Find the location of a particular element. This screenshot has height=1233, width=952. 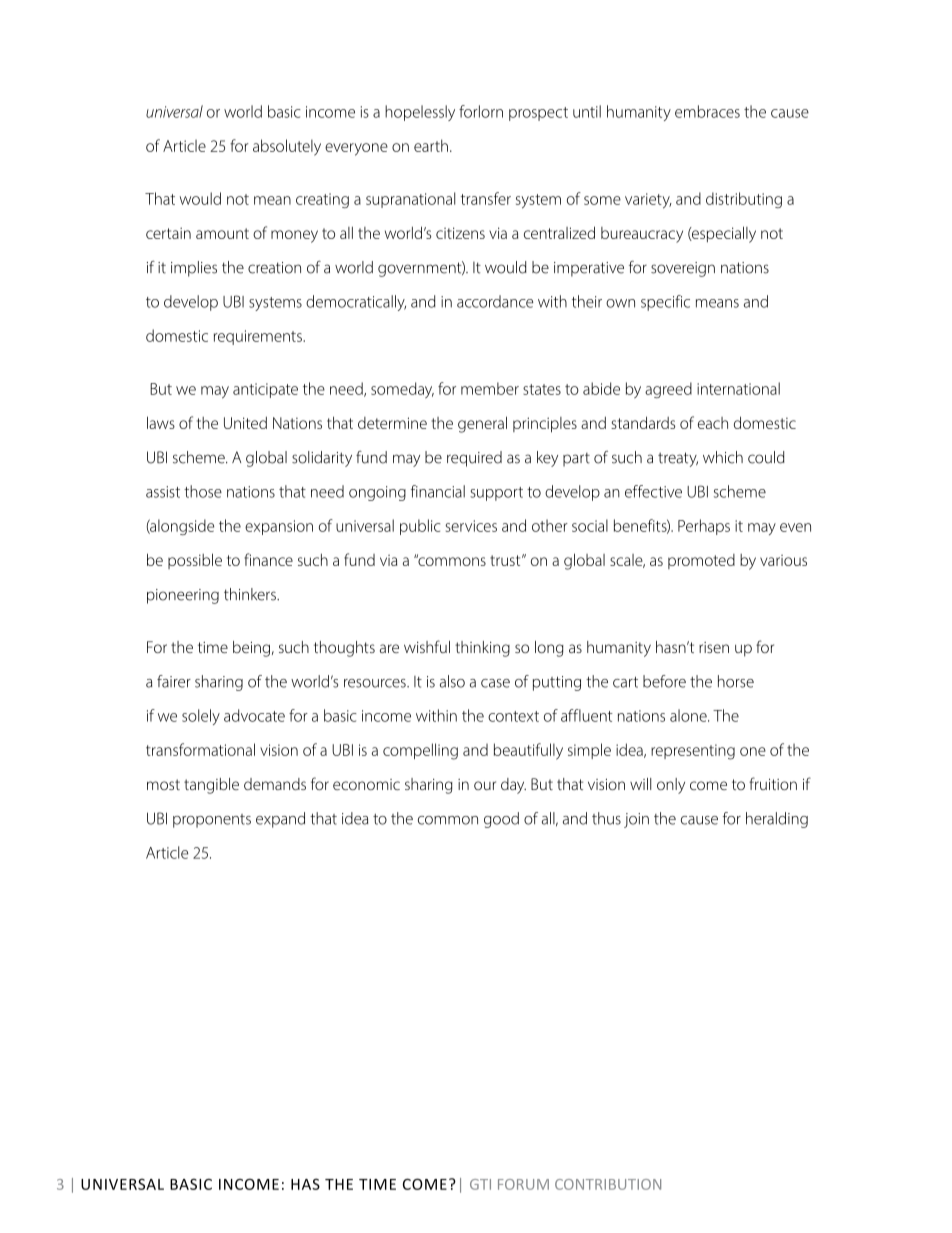

proponents is located at coordinates (212, 821).
